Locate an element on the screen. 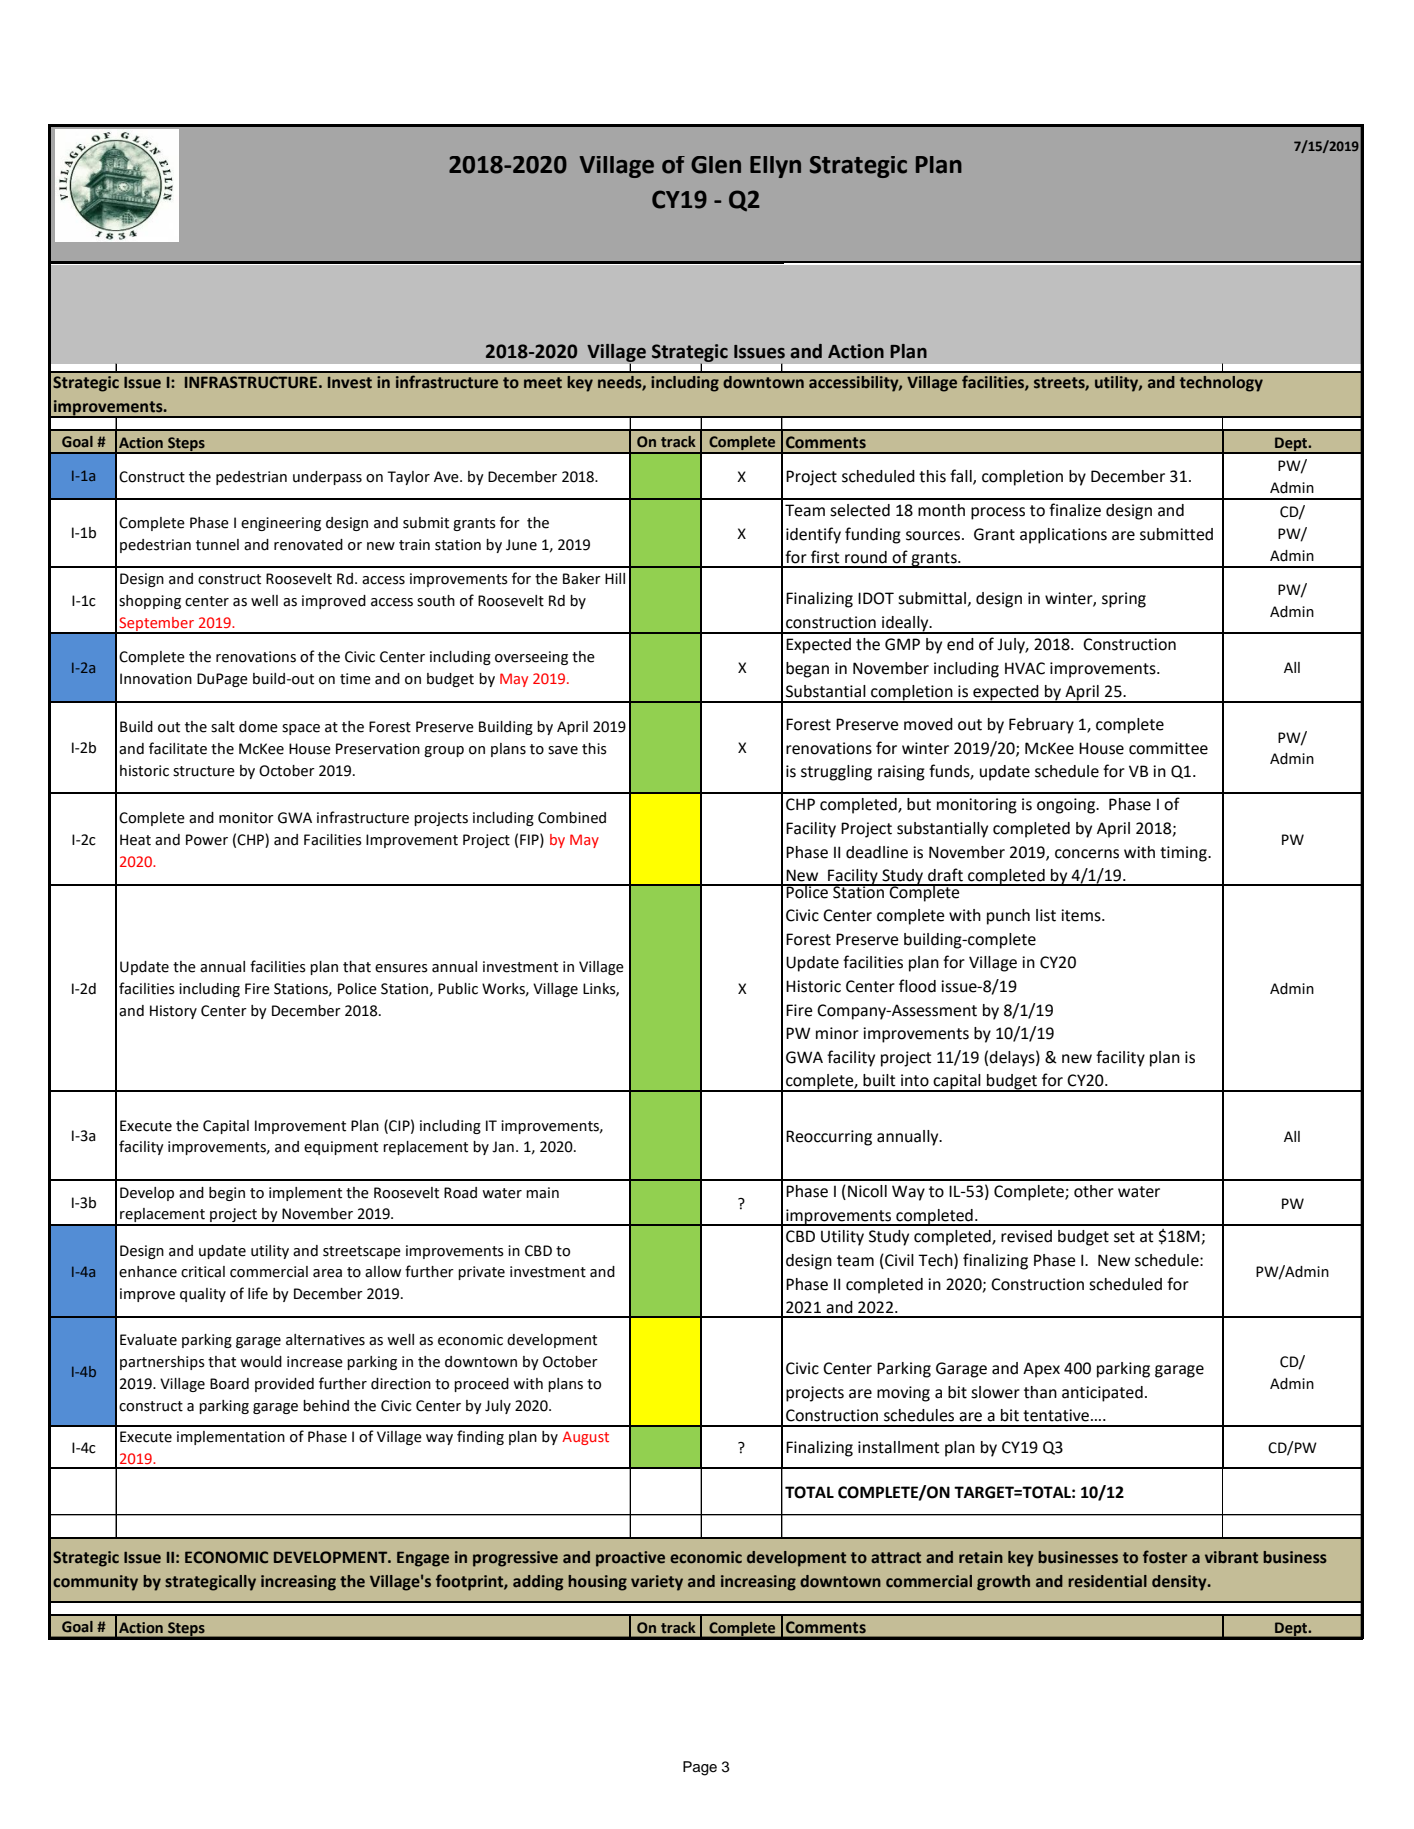 Image resolution: width=1414 pixels, height=1829 pixels. engineering is located at coordinates (281, 524).
